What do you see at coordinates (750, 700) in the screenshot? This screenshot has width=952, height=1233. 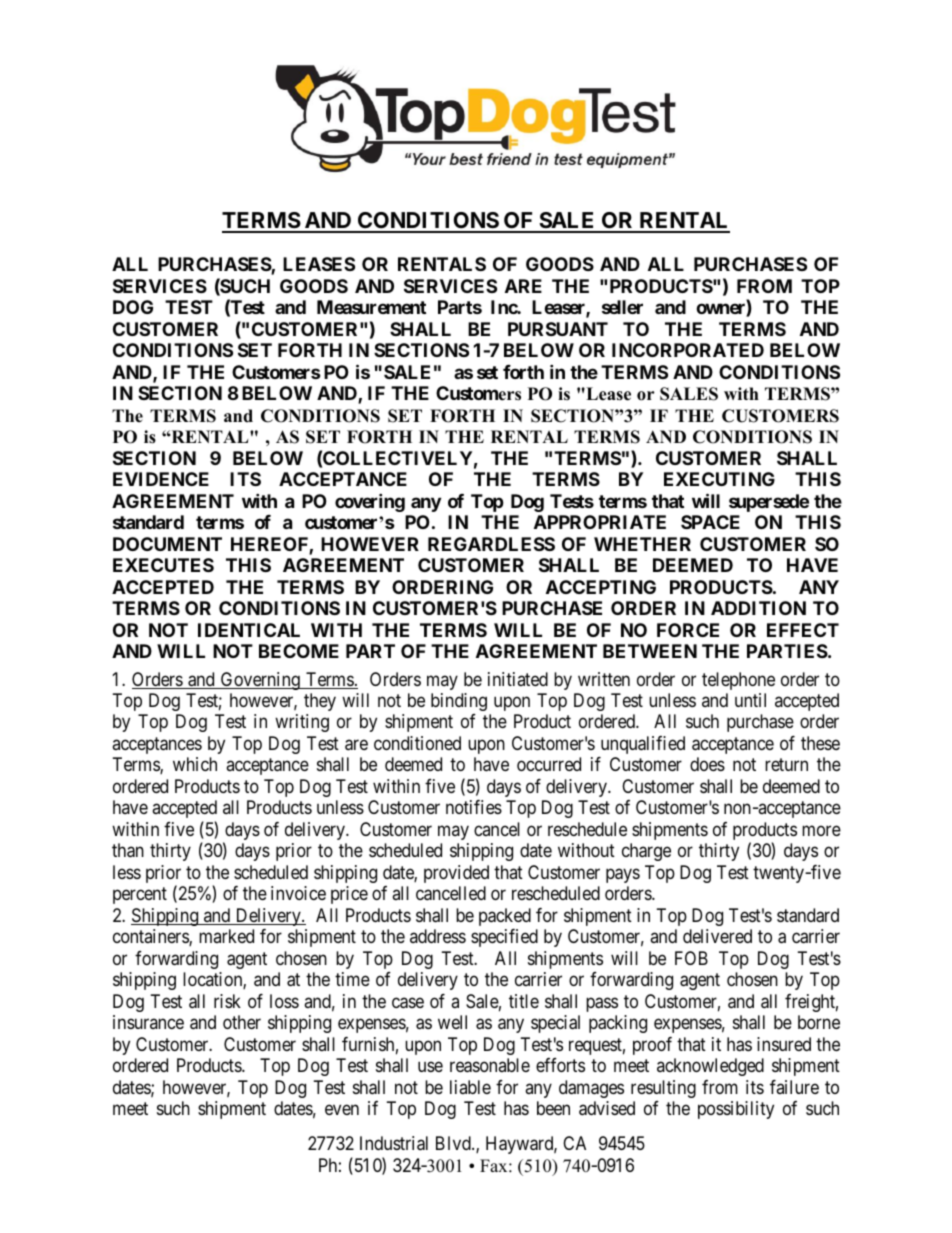 I see `until` at bounding box center [750, 700].
